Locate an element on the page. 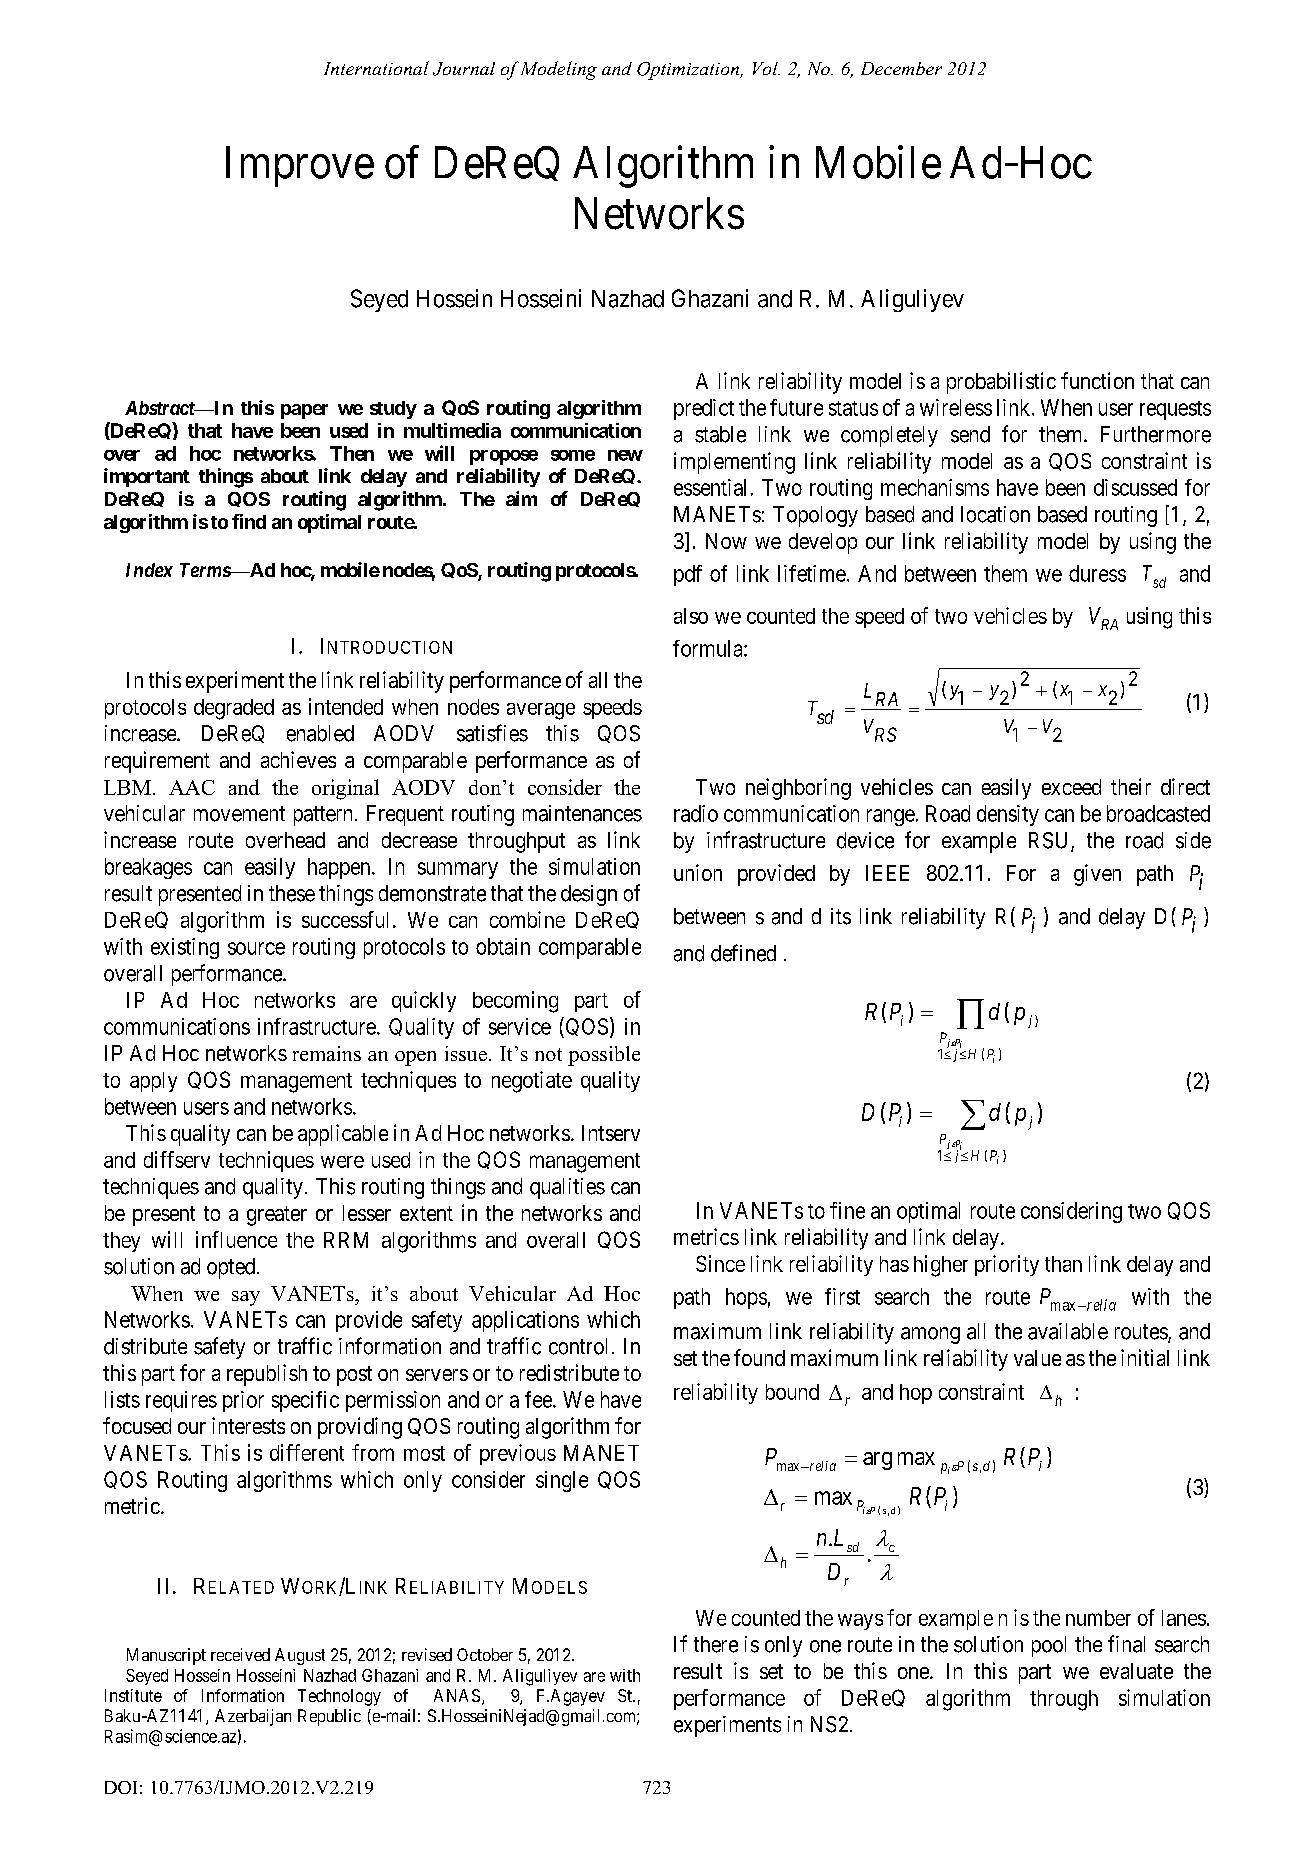 The height and width of the document is (1858, 1314). December is located at coordinates (901, 68).
